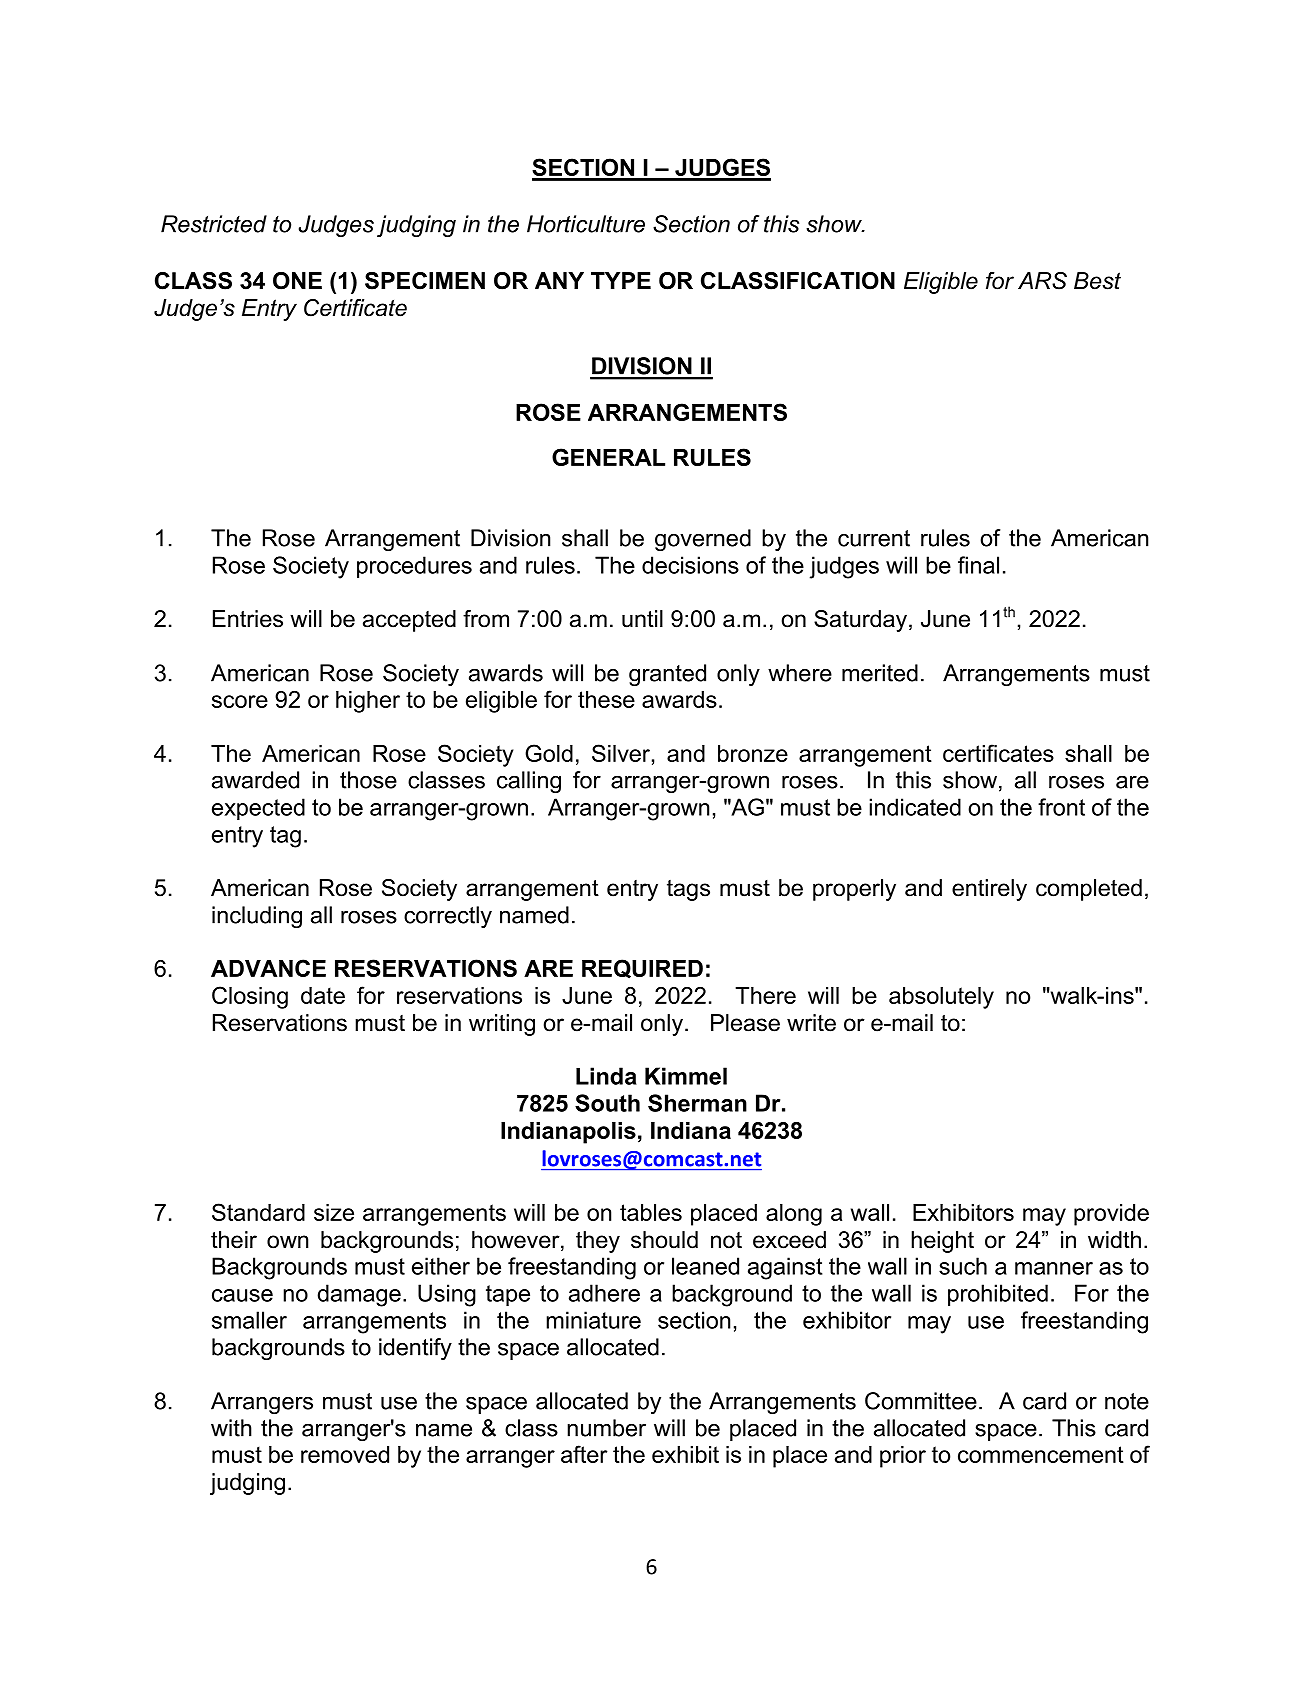  Describe the element at coordinates (688, 890) in the screenshot. I see `tags` at that location.
